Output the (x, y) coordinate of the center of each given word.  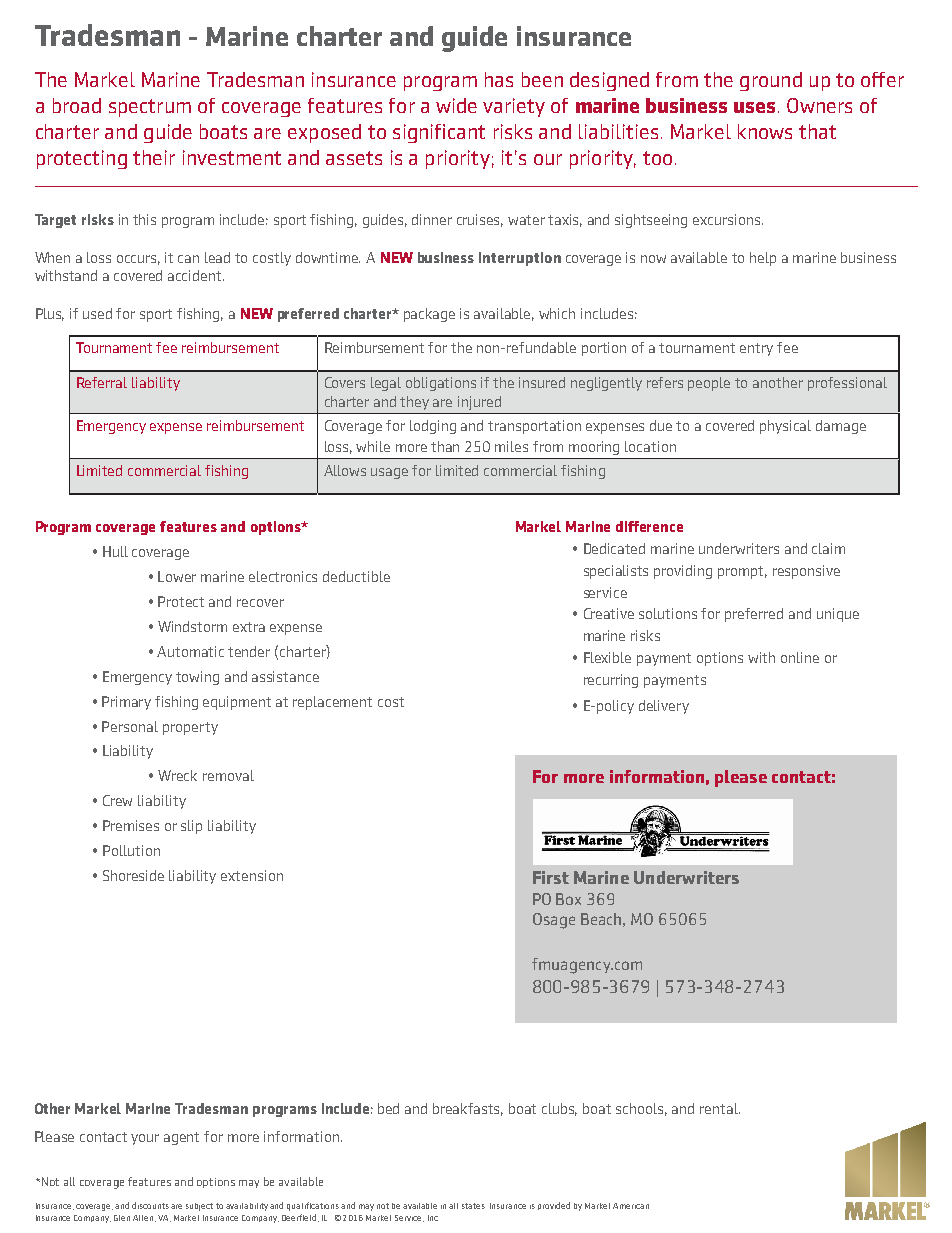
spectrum (150, 108)
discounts (150, 1205)
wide (456, 105)
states (473, 1206)
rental (720, 1108)
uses (754, 107)
